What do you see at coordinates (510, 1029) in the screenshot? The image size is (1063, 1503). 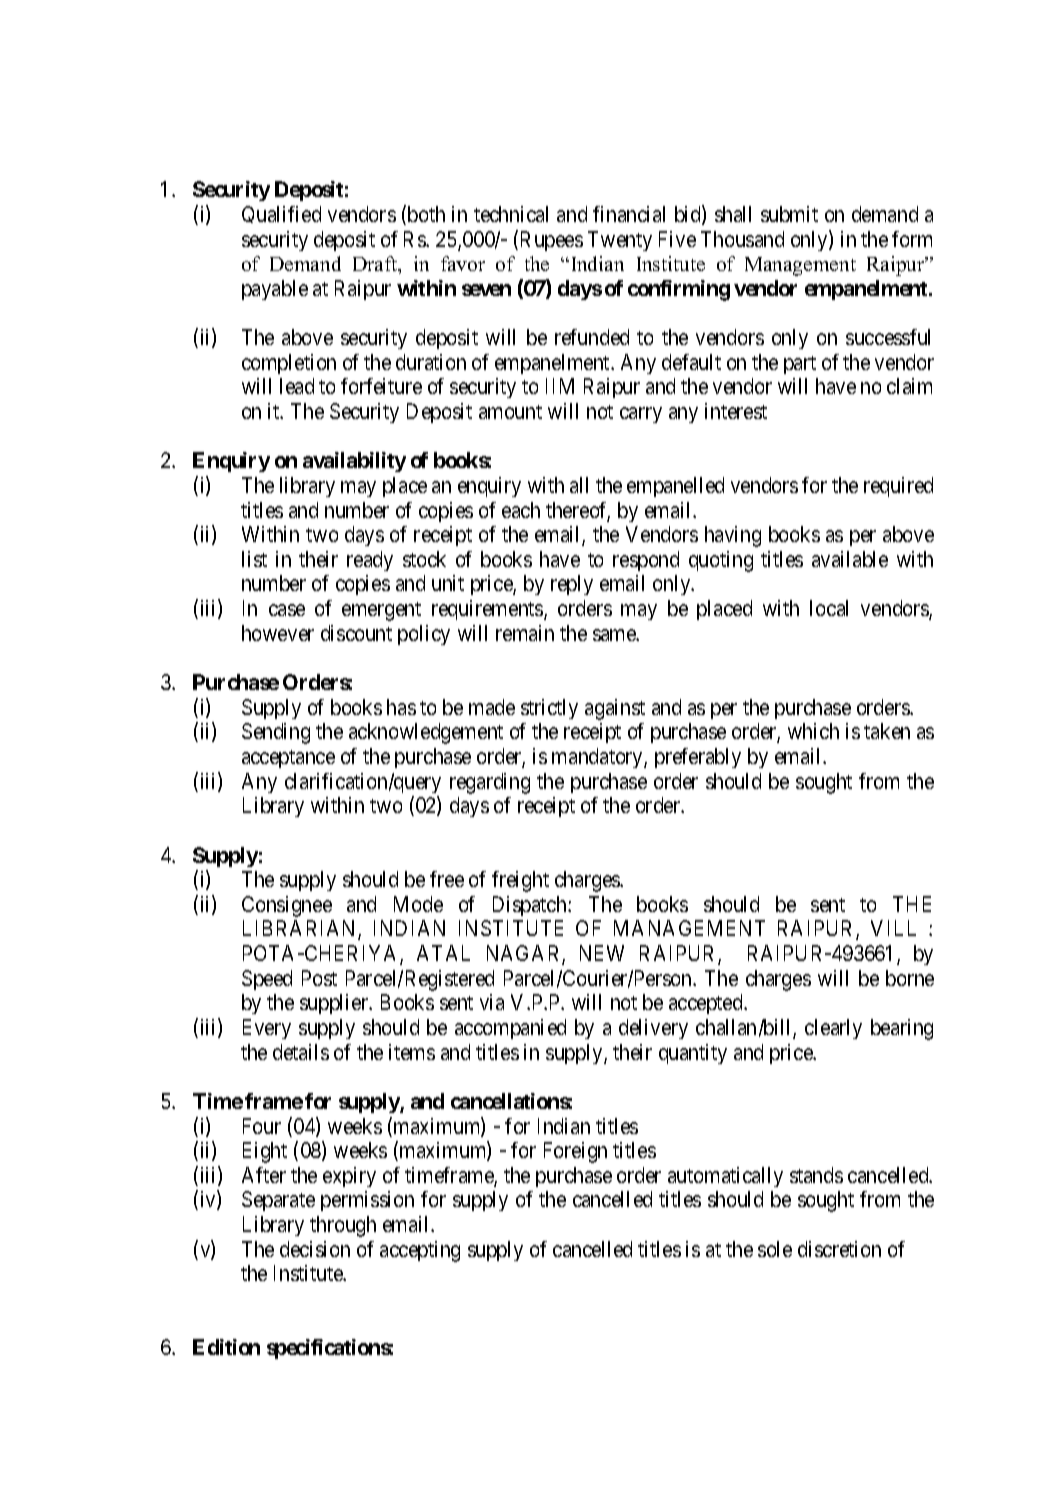 I see `accompanied` at bounding box center [510, 1029].
